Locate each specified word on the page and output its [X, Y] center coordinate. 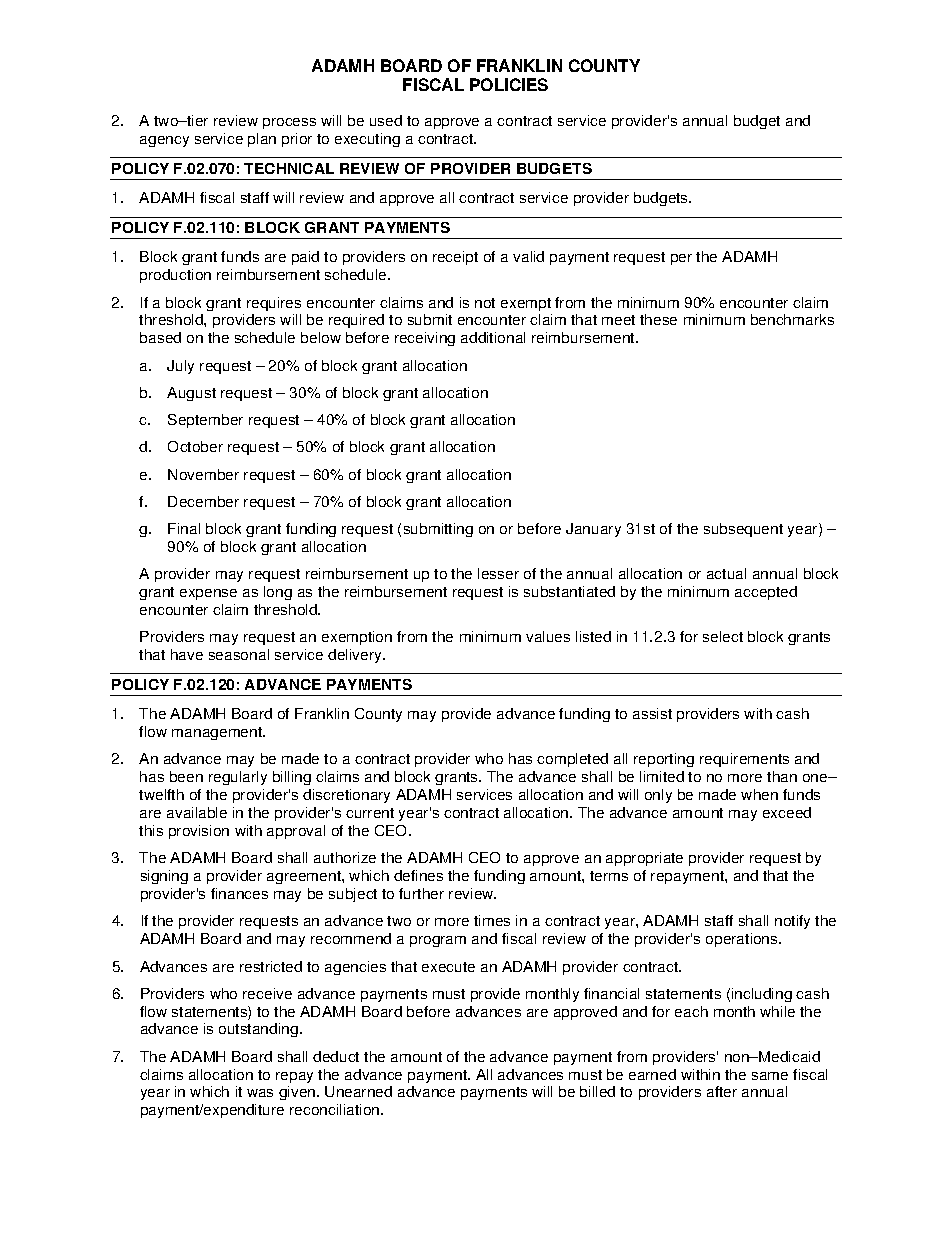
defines [418, 875]
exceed [787, 812]
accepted [766, 593]
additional [493, 337]
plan [262, 140]
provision [199, 832]
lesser [498, 573]
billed [597, 1091]
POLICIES [509, 84]
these [658, 319]
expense [208, 594]
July [180, 367]
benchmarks [792, 319]
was [260, 1093]
